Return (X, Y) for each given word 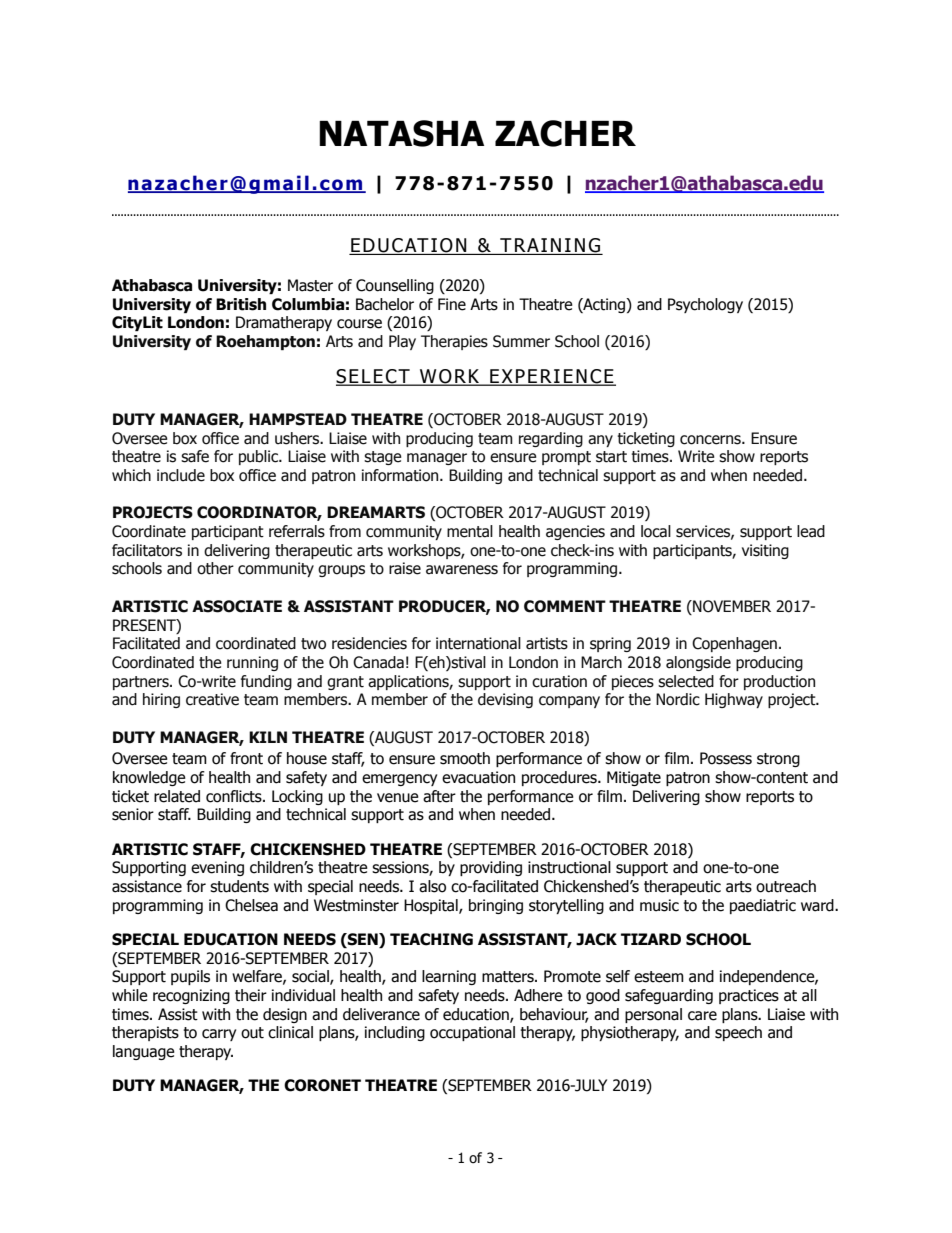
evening (217, 868)
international (478, 643)
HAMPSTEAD (298, 419)
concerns (711, 440)
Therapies (454, 342)
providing (491, 868)
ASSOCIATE (237, 606)
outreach (786, 886)
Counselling (395, 286)
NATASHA (401, 133)
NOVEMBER (731, 607)
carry (219, 1035)
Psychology (705, 305)
